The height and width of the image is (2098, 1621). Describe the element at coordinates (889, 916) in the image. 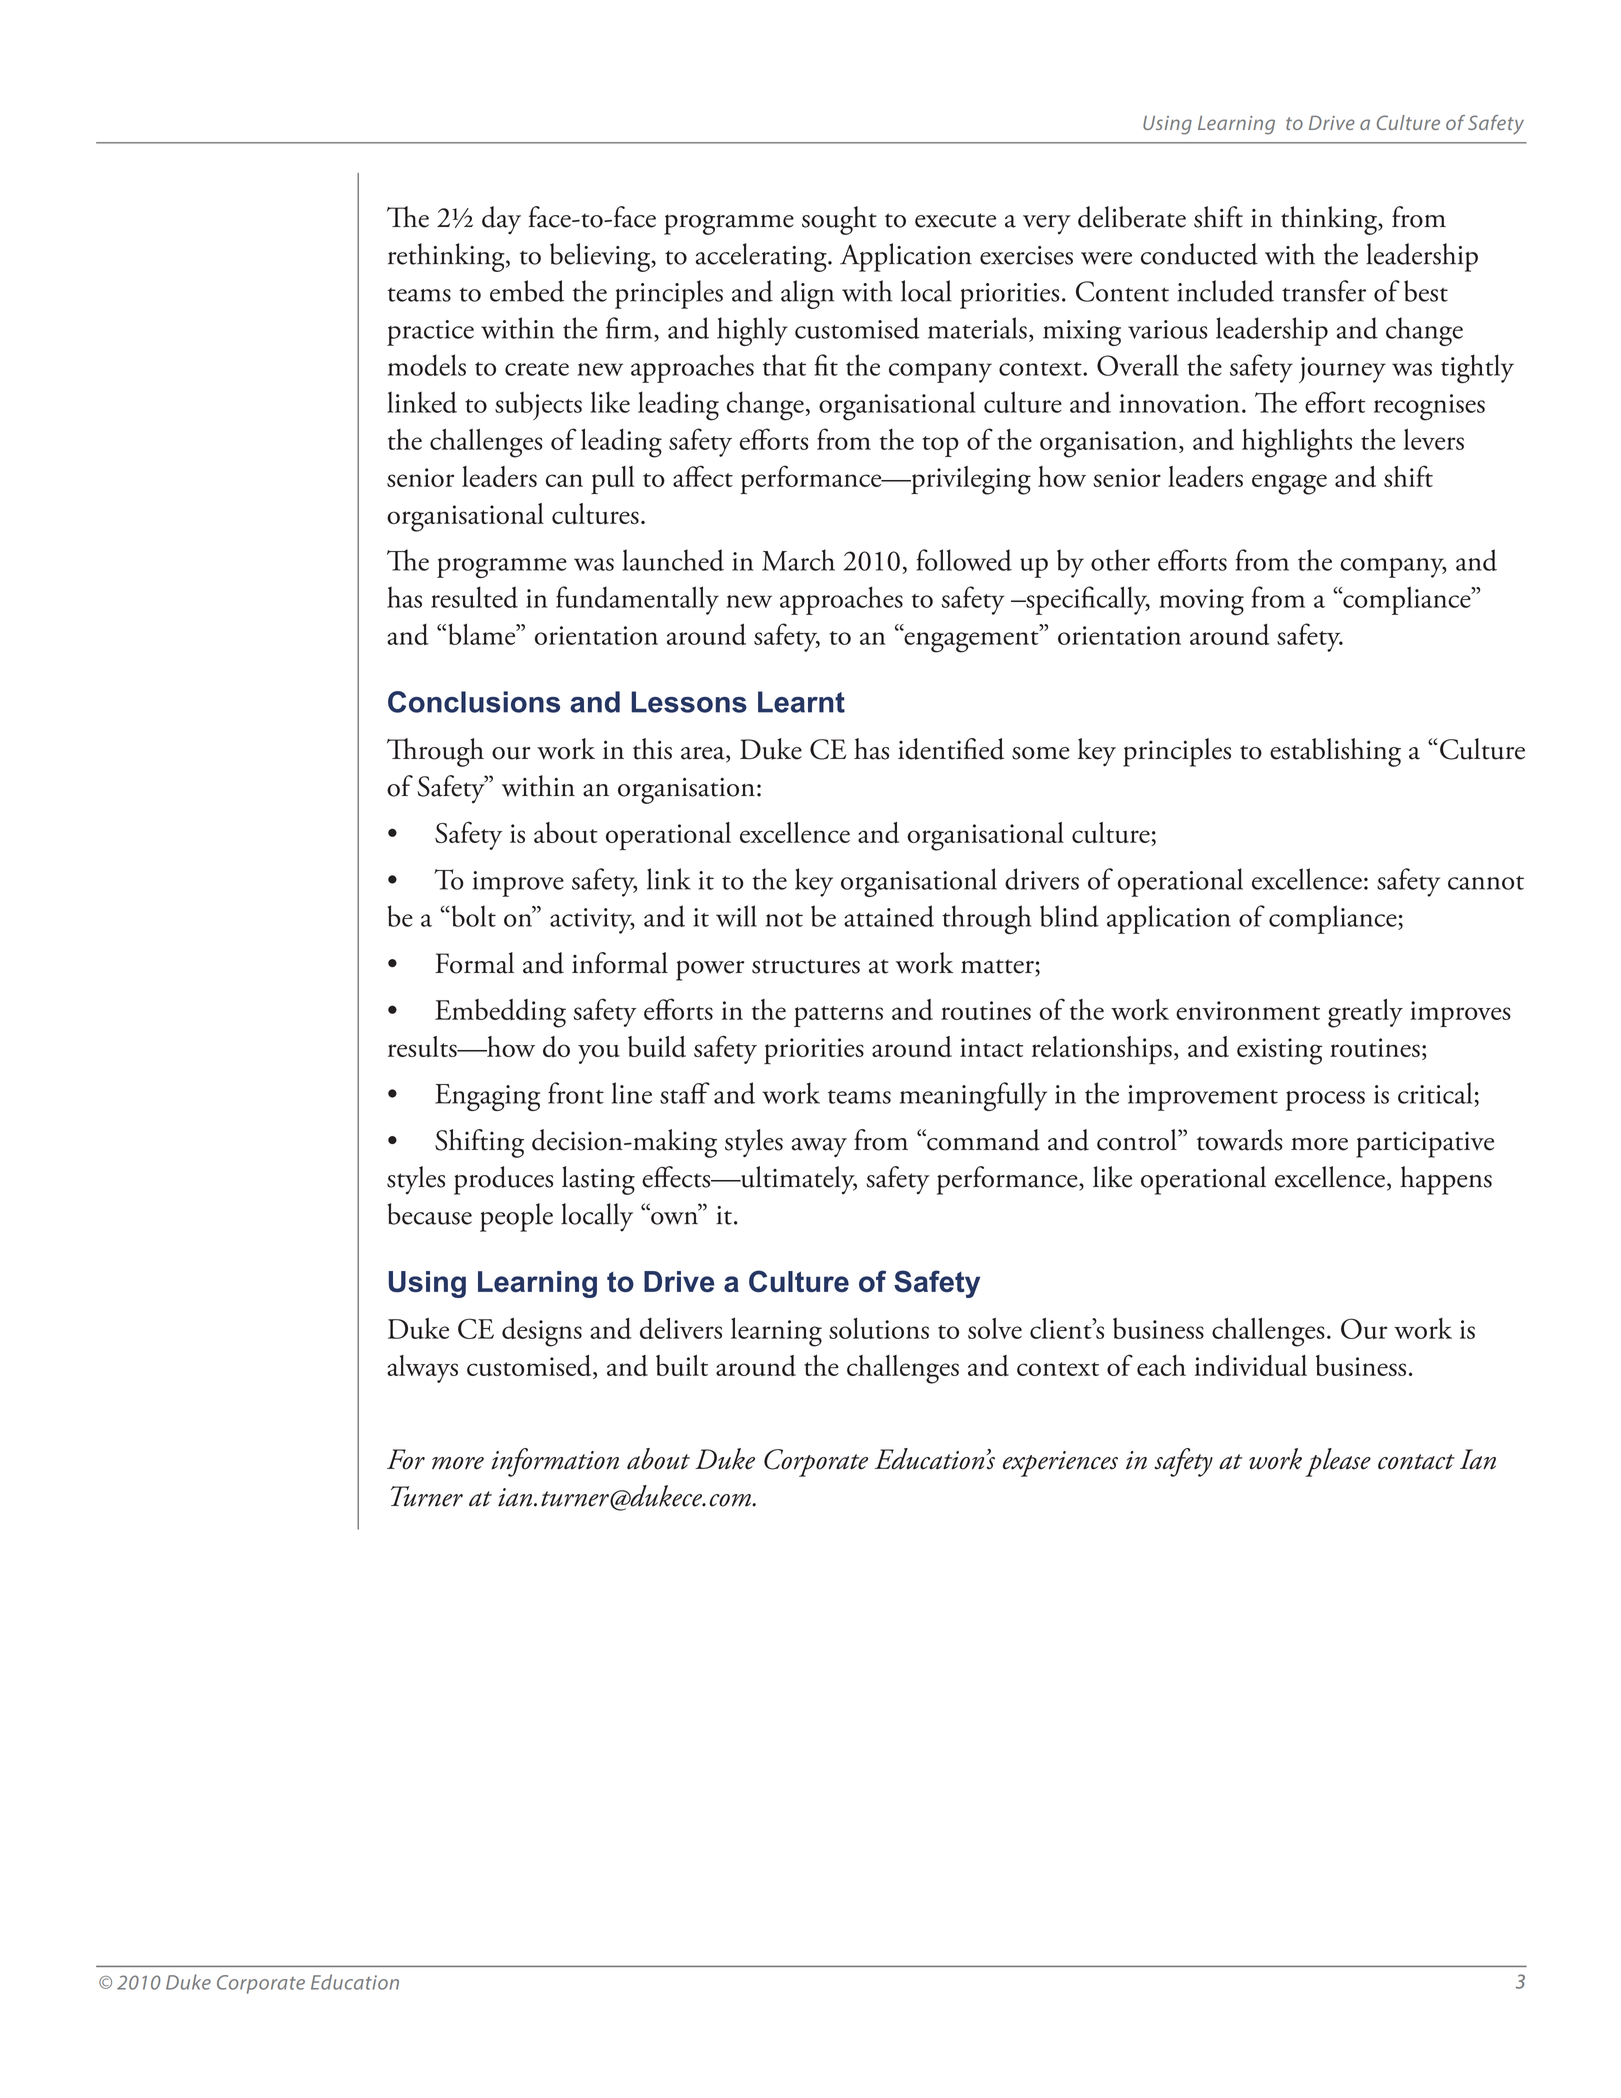

I see `attained` at that location.
